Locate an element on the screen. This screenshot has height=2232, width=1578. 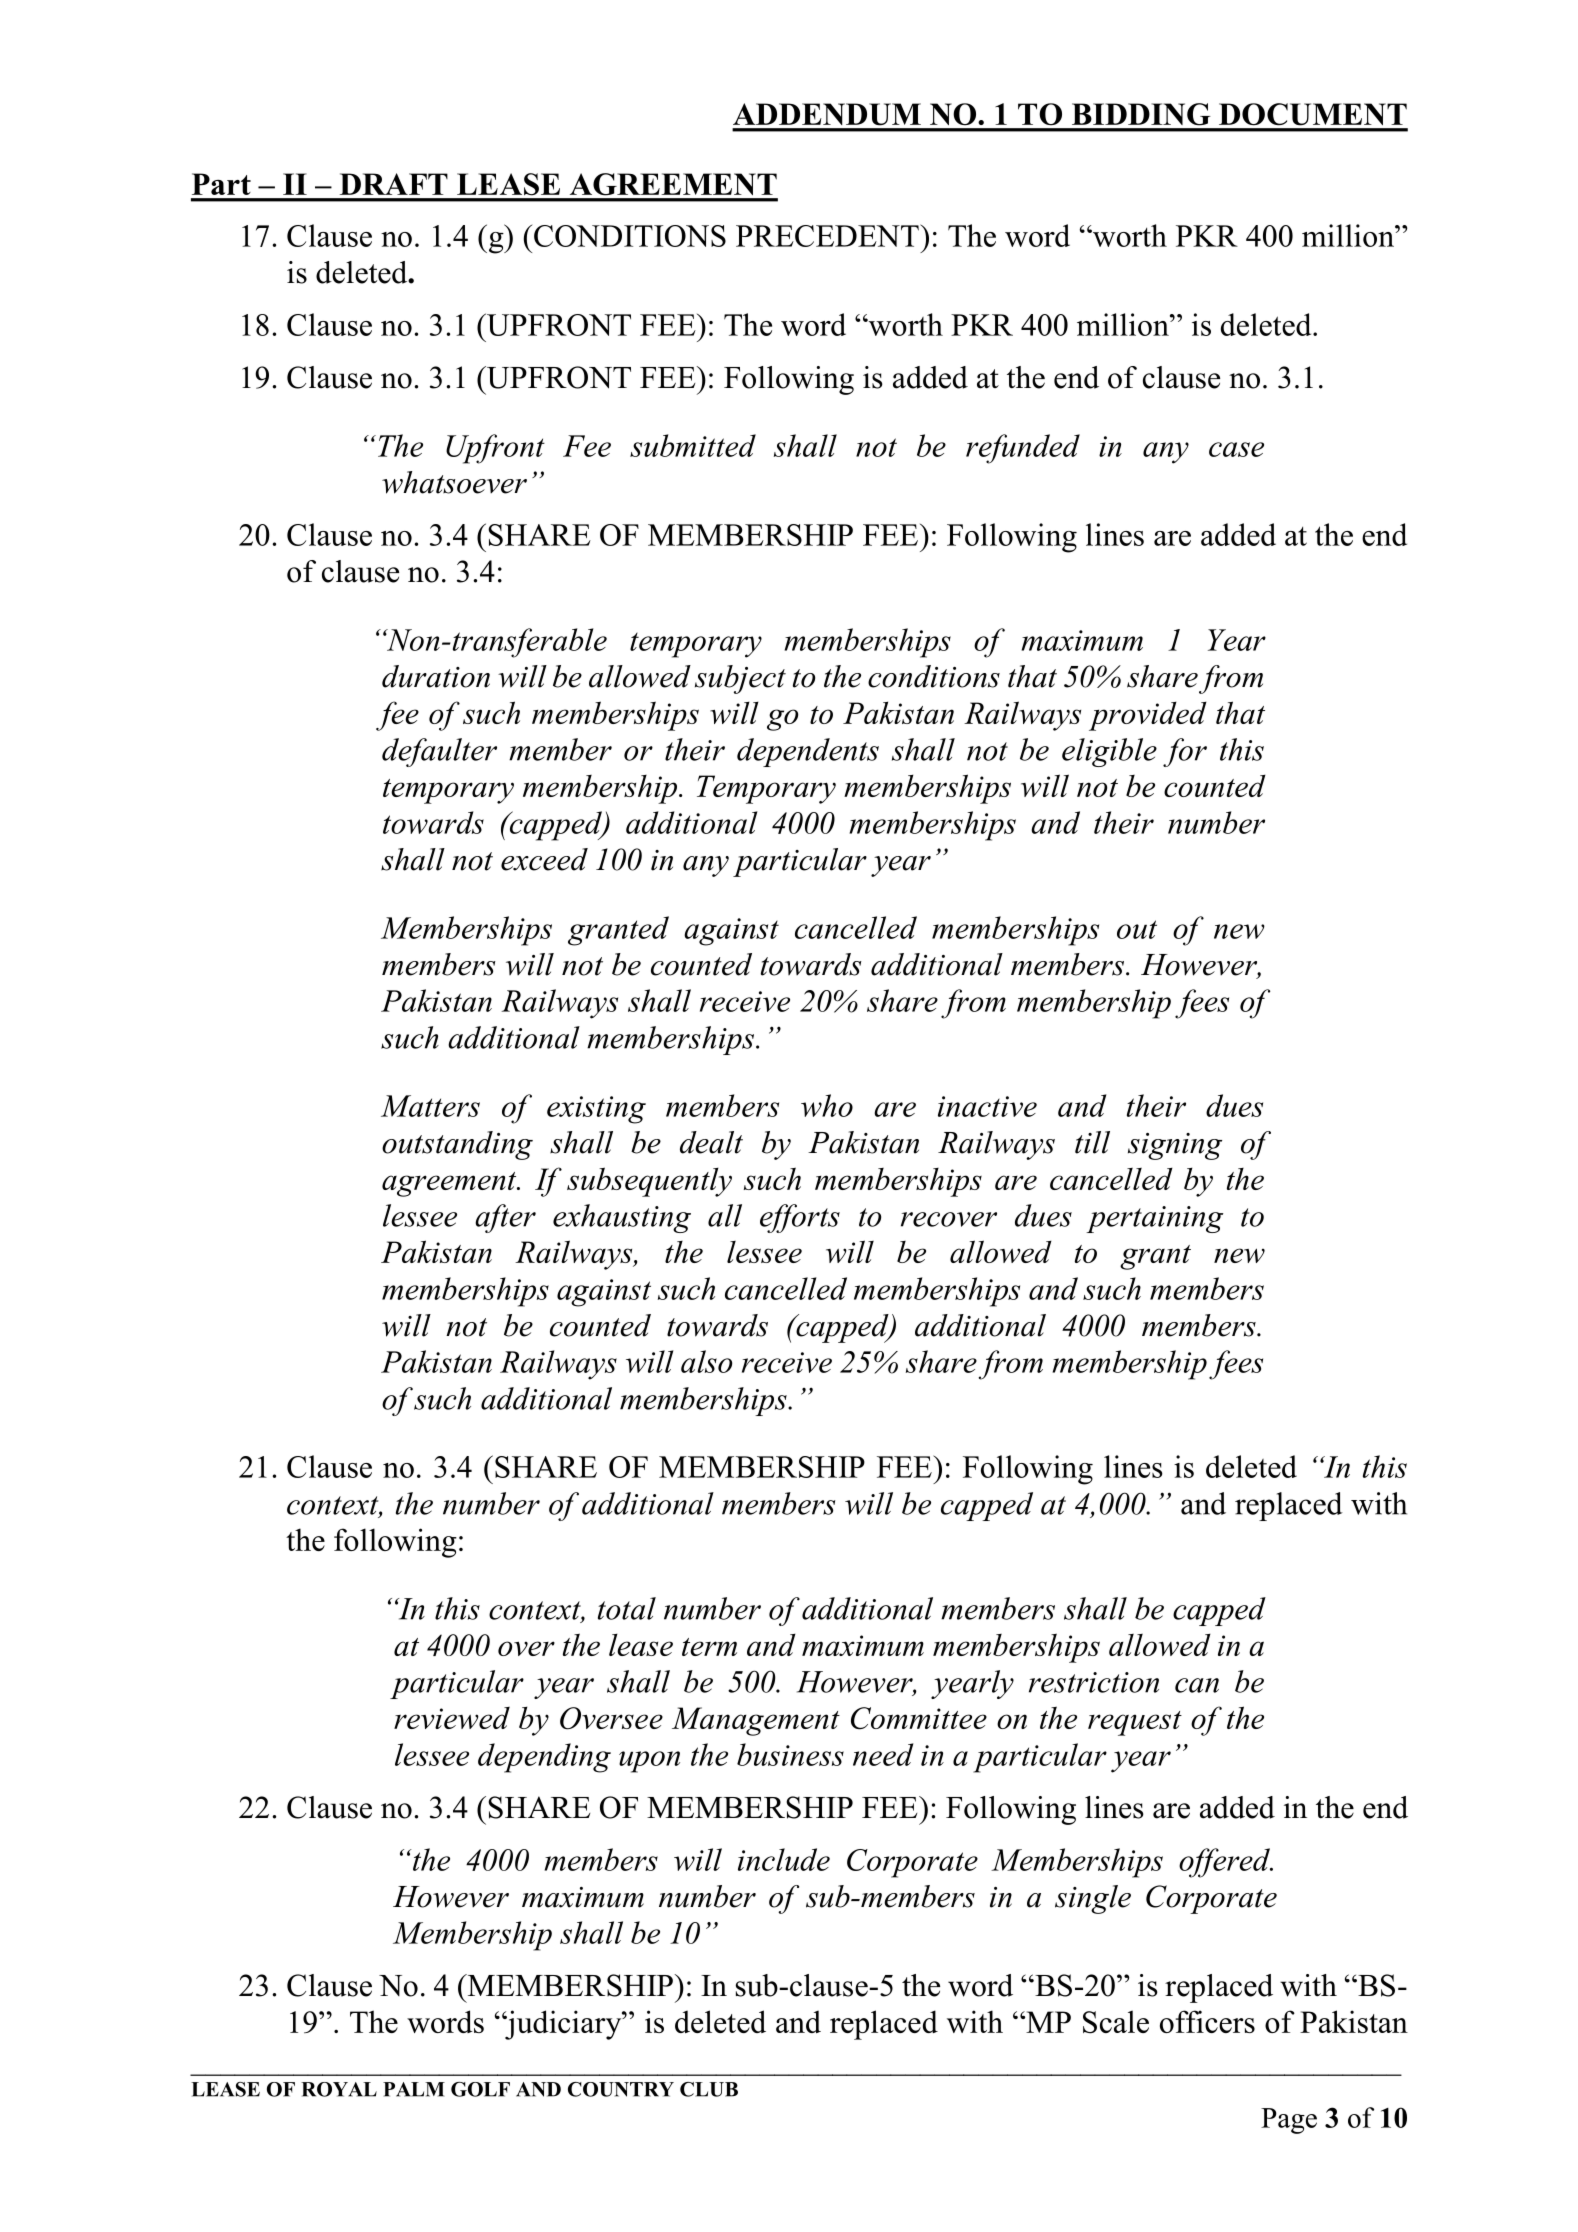
DRAFT is located at coordinates (394, 184).
